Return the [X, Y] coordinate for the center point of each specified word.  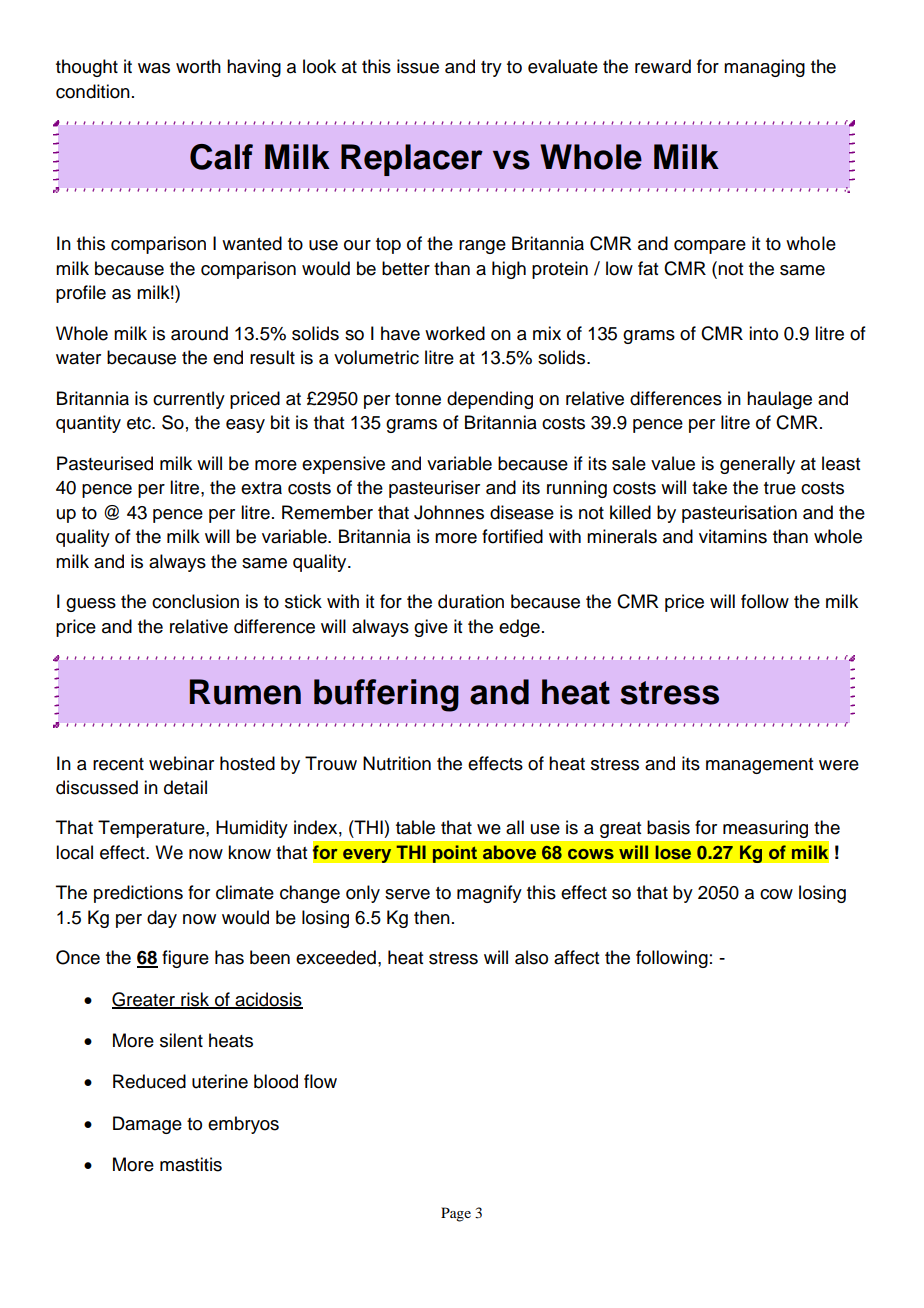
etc [140, 423]
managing [764, 68]
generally [757, 465]
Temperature [152, 829]
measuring [765, 829]
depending [490, 400]
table [415, 827]
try [491, 69]
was [154, 68]
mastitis [191, 1164]
